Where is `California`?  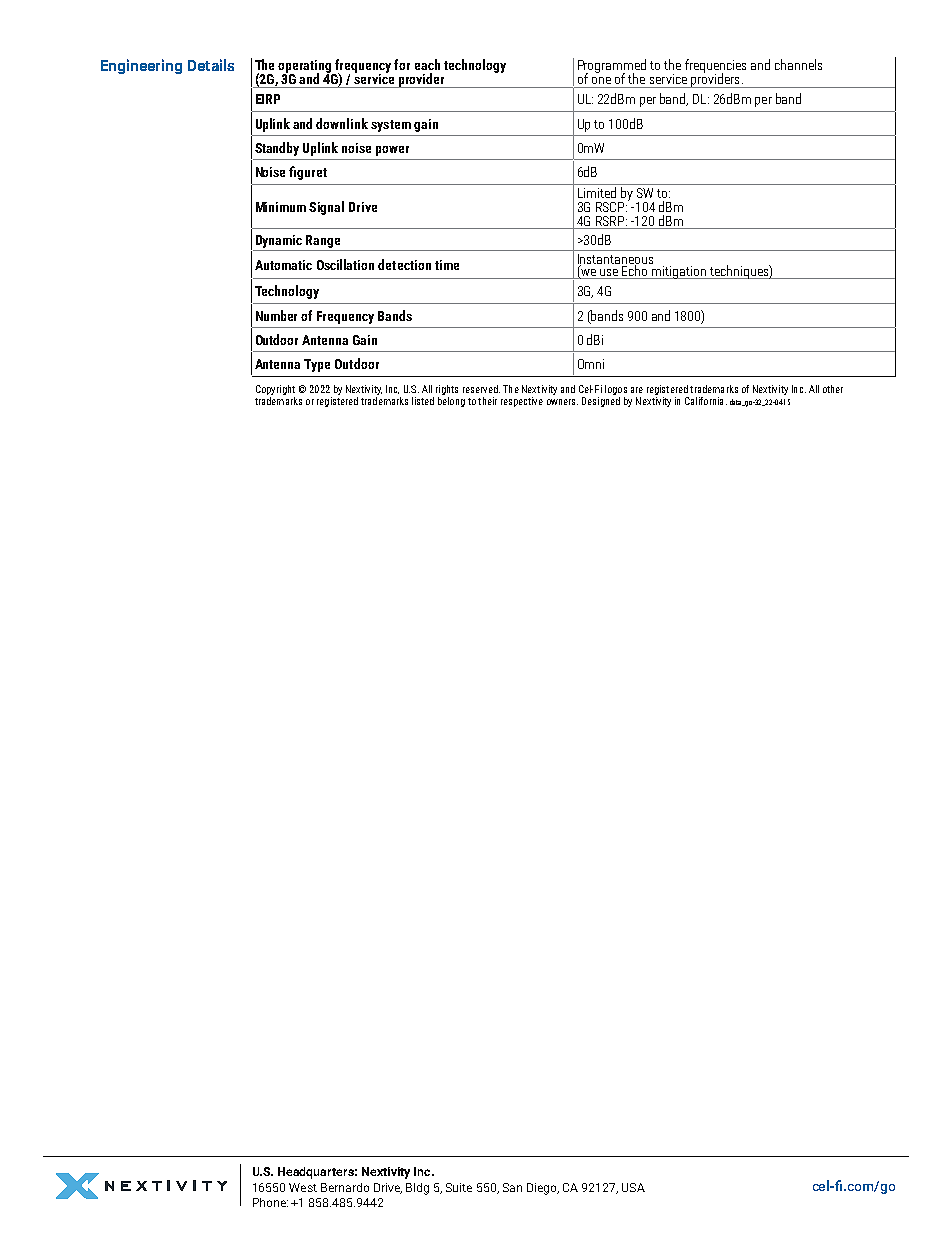
California is located at coordinates (704, 401).
